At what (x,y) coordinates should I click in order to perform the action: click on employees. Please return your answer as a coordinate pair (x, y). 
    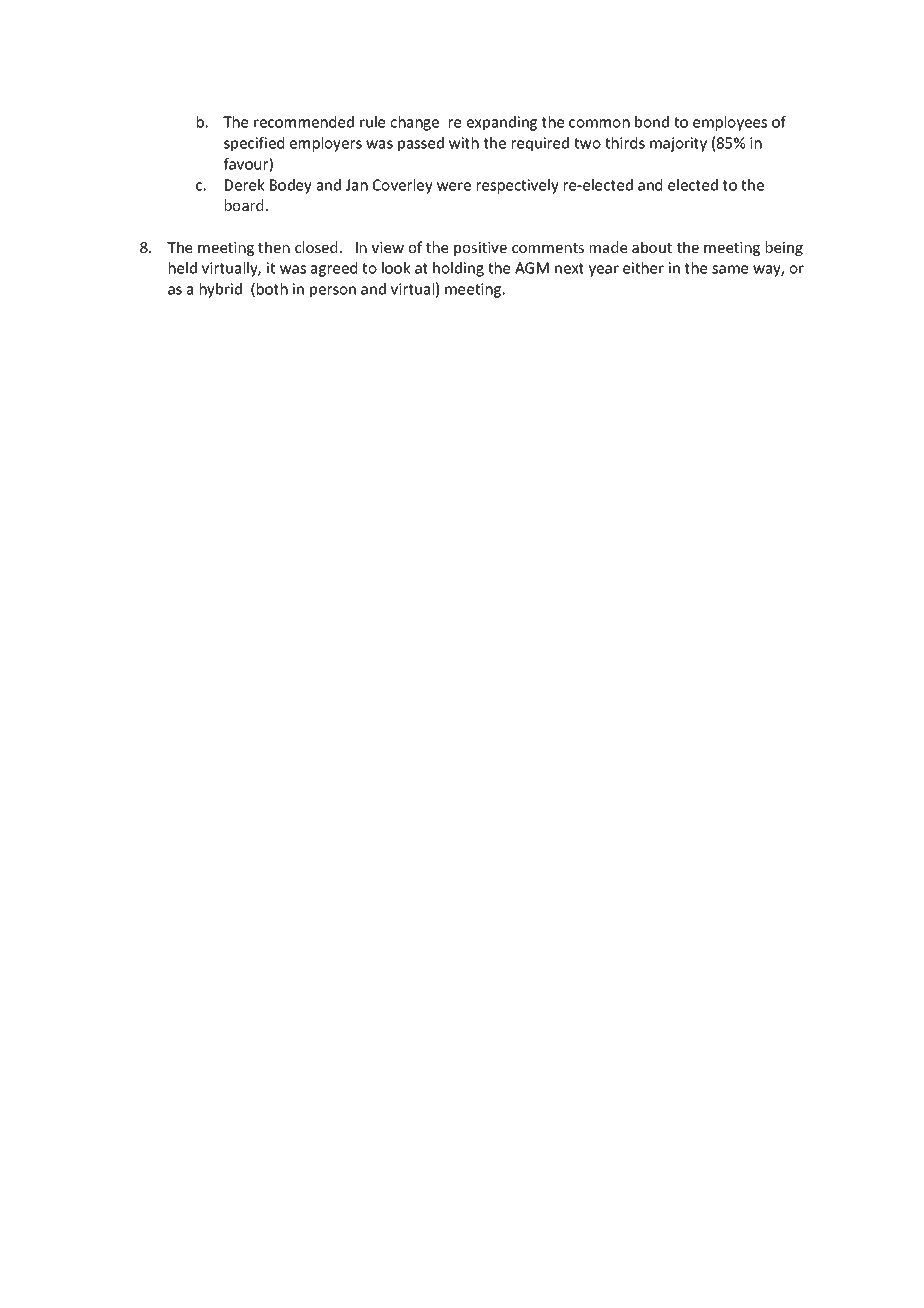
    Looking at the image, I should click on (730, 123).
